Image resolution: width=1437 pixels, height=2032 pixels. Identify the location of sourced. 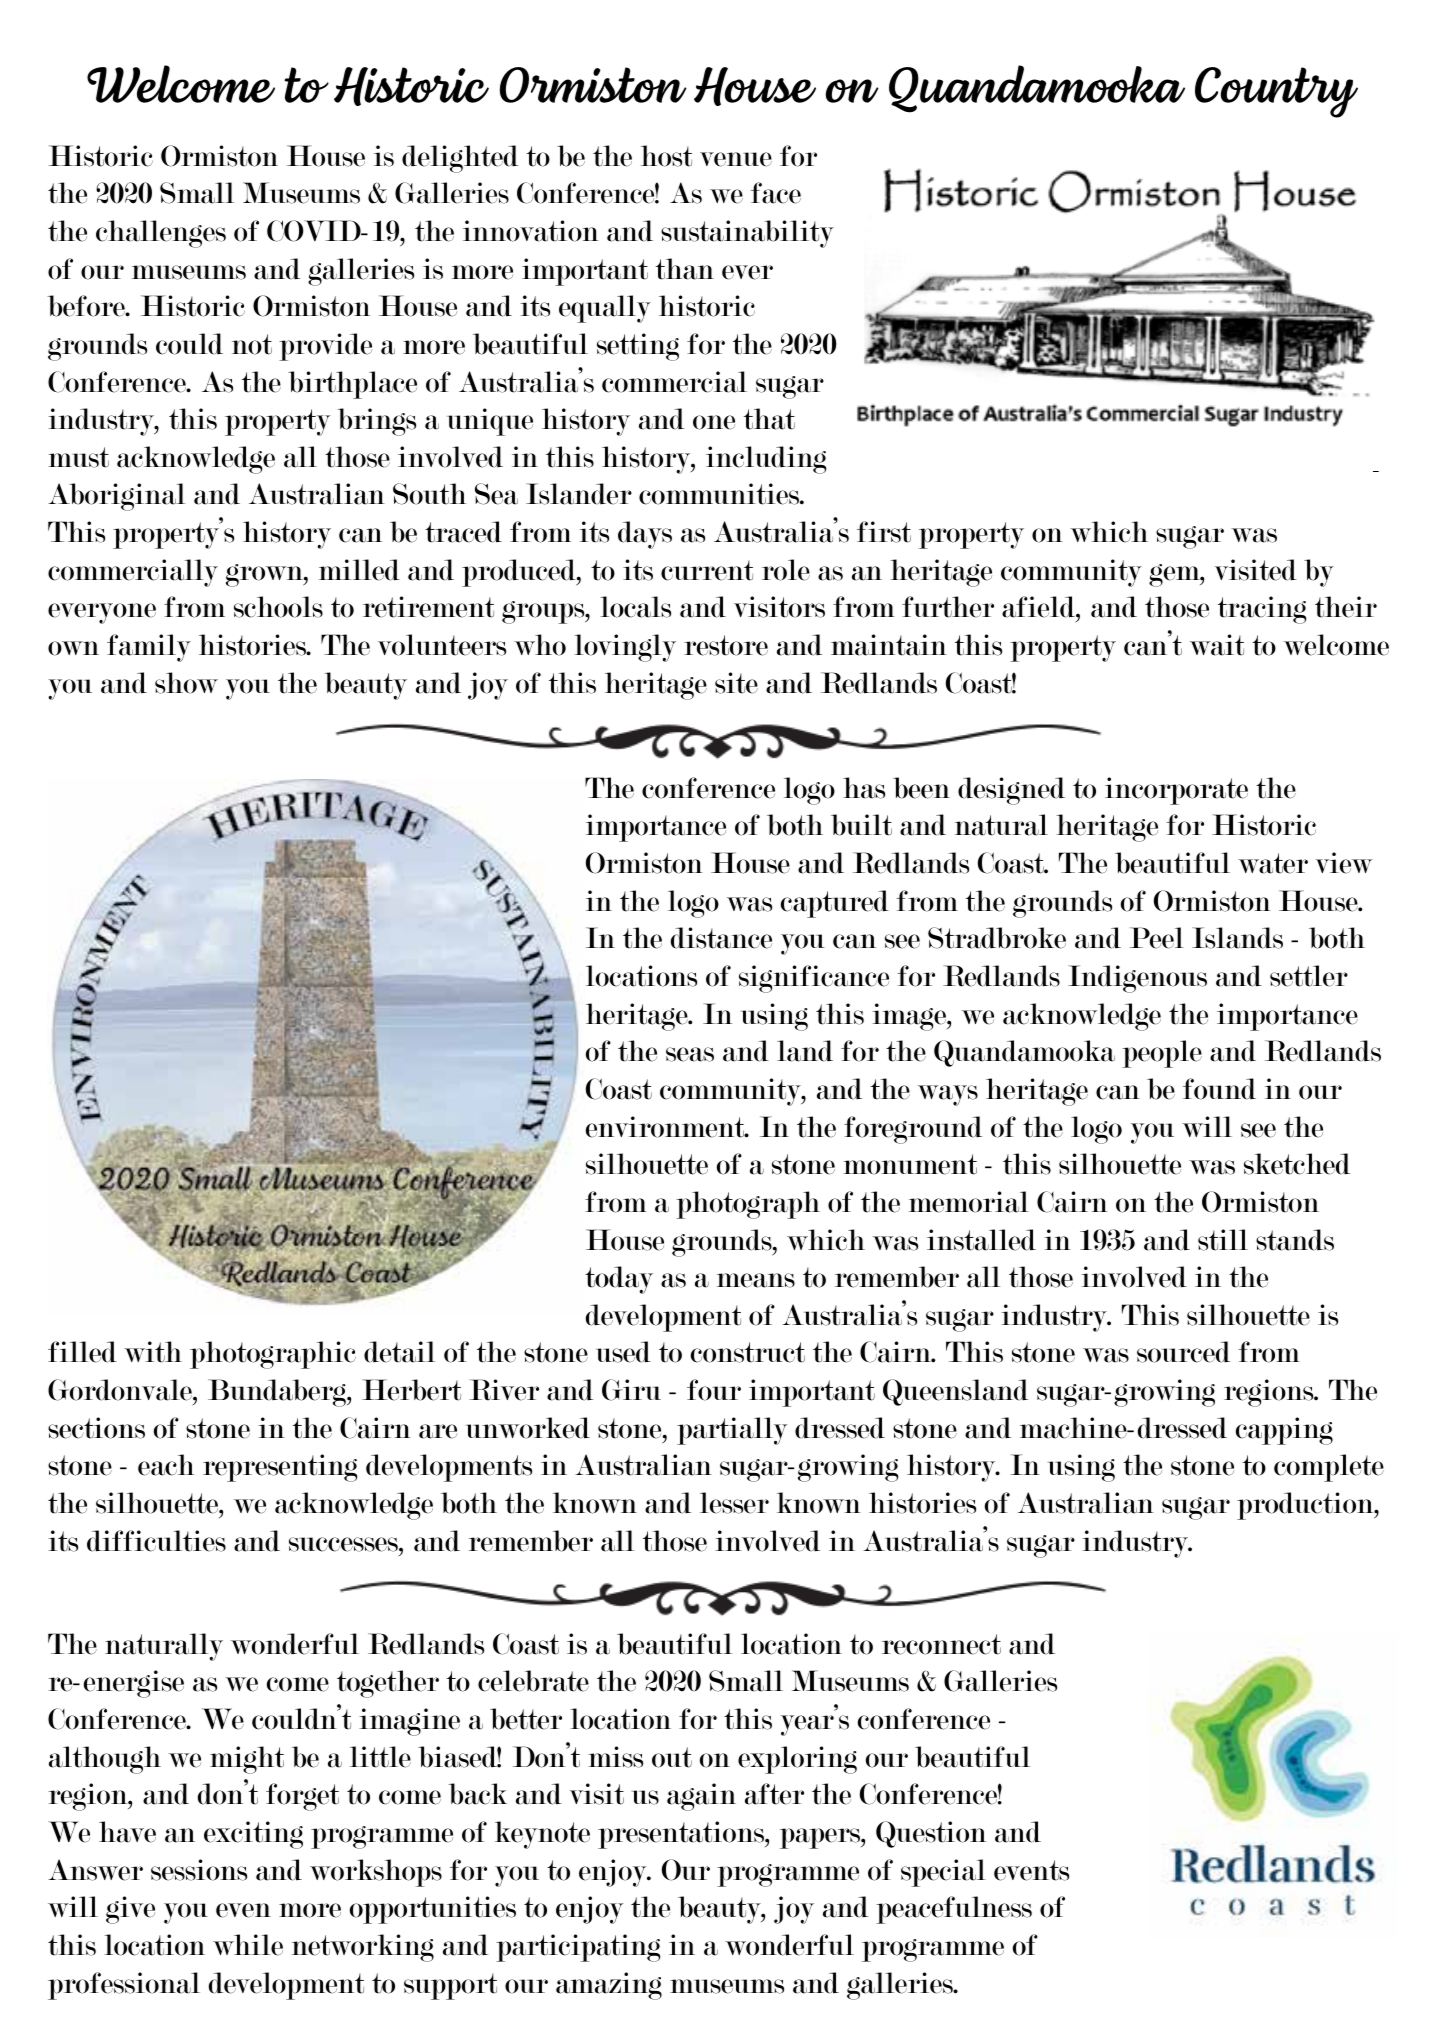
(1183, 1352).
